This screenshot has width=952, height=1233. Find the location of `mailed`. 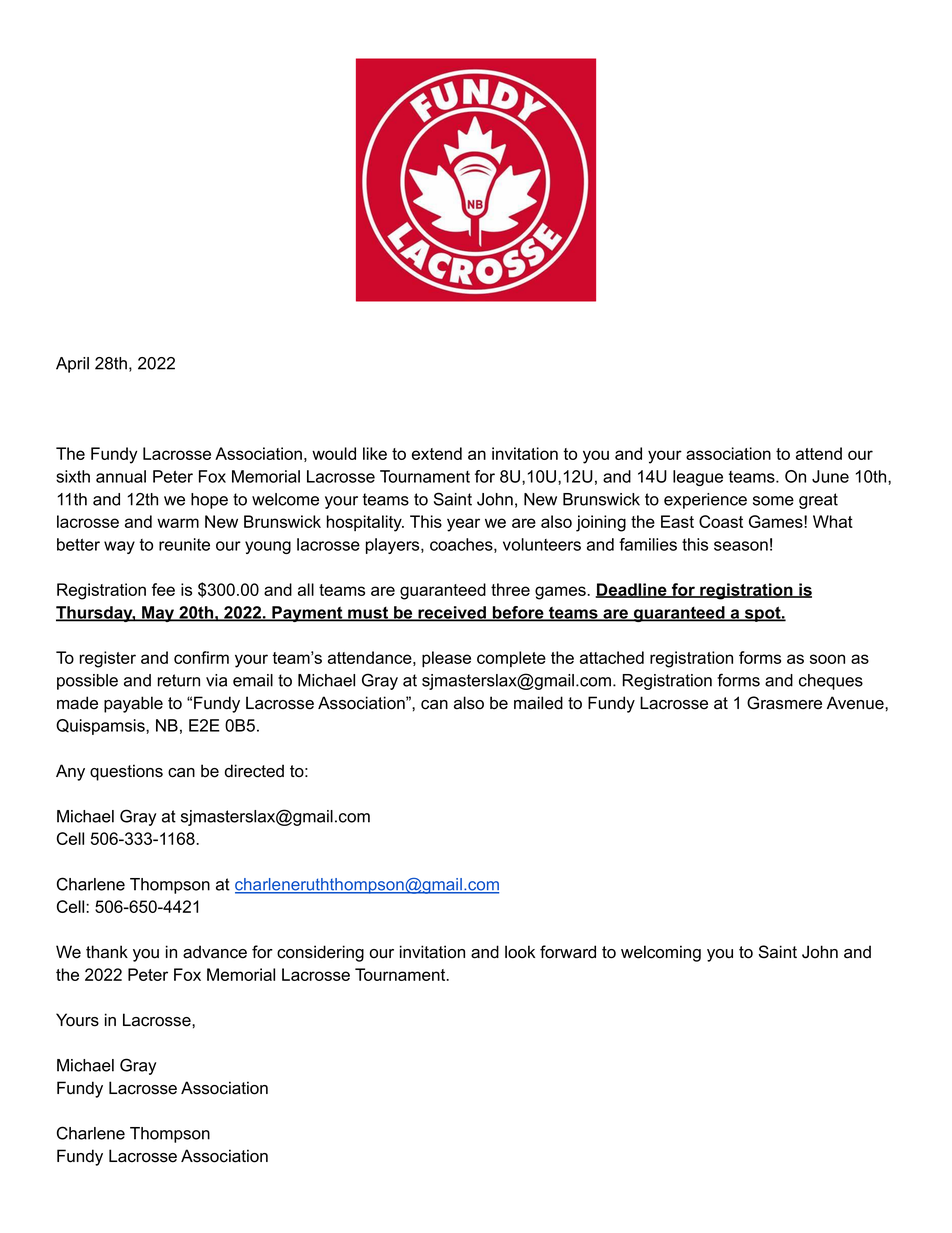

mailed is located at coordinates (538, 703).
